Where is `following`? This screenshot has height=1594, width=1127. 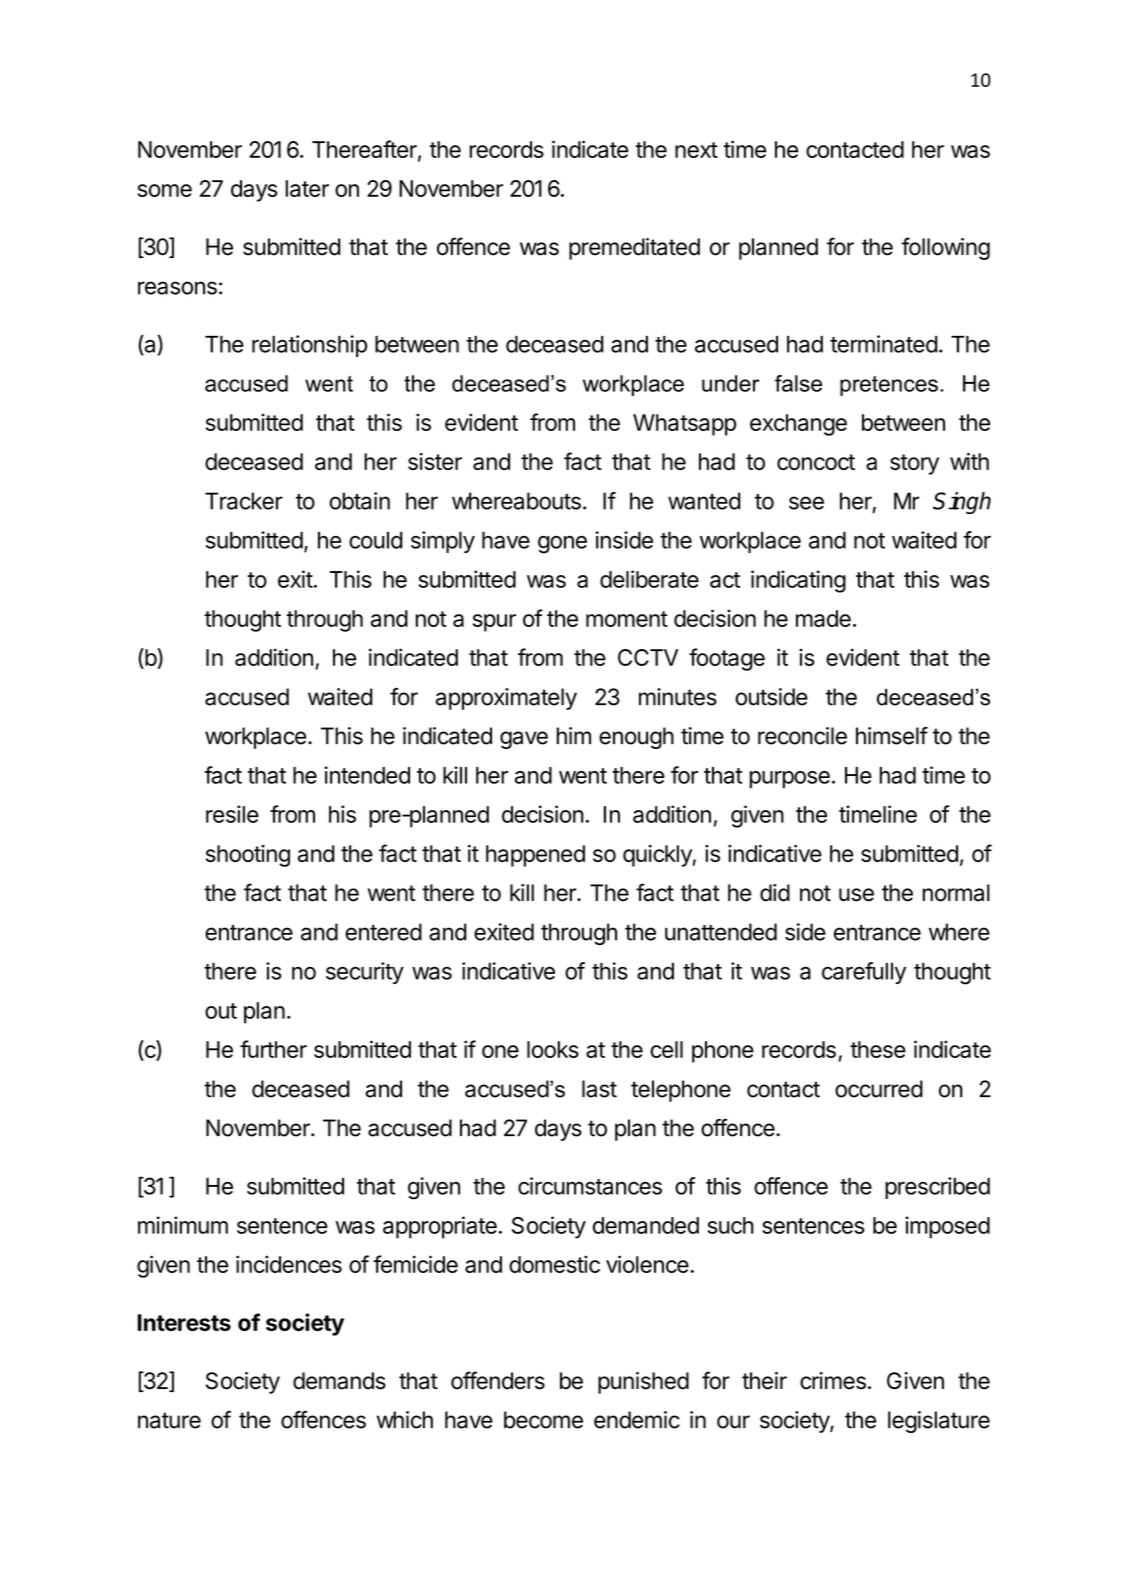 following is located at coordinates (945, 248).
